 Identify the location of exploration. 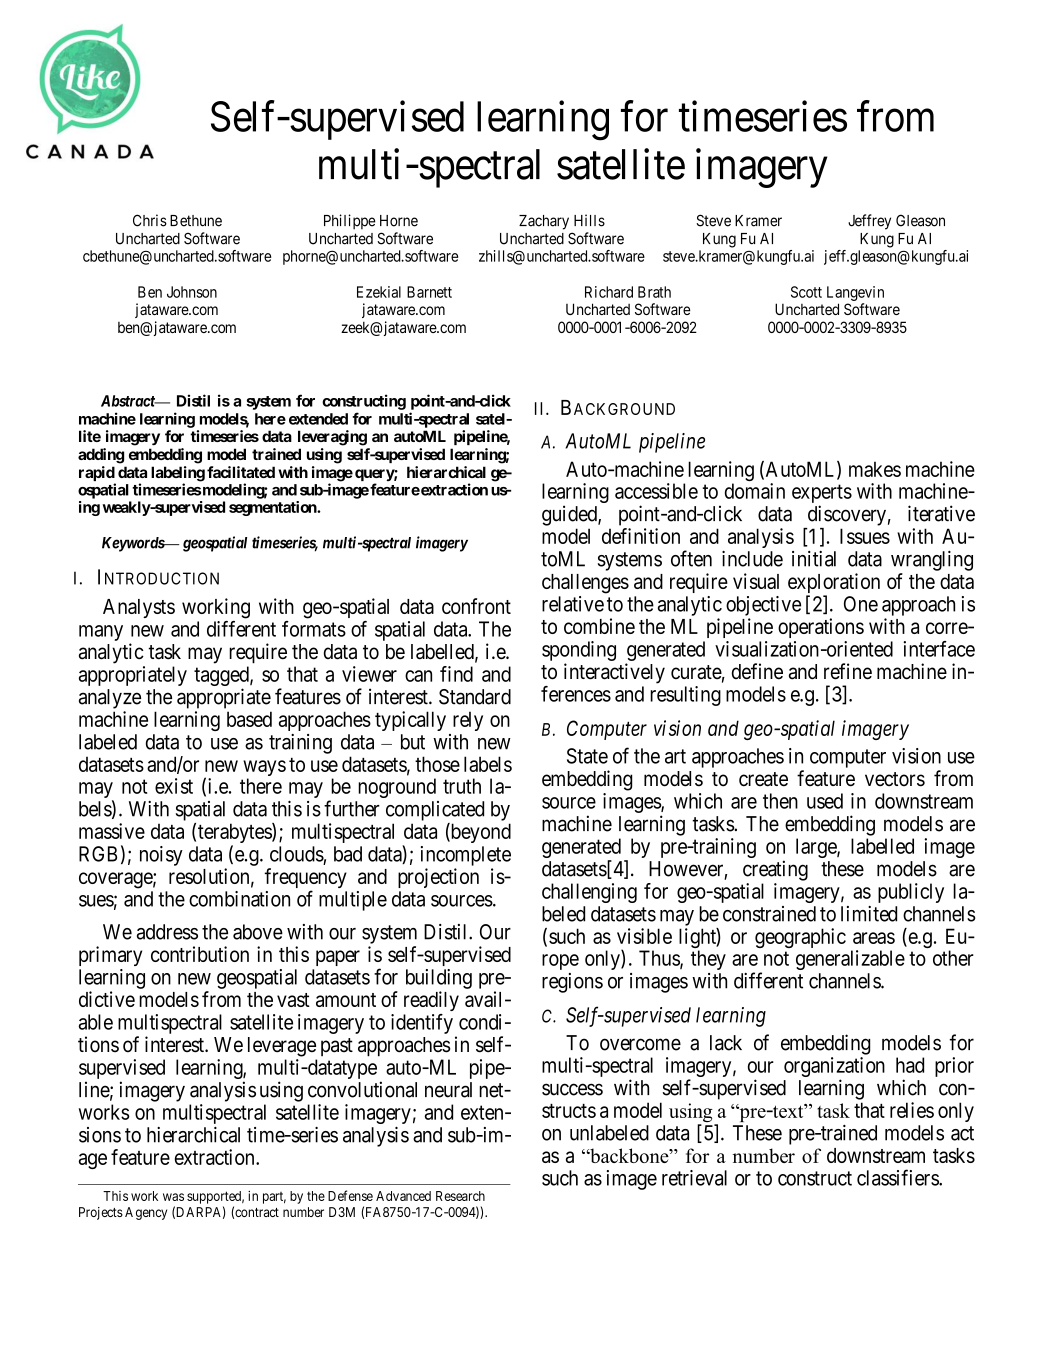
(834, 584).
